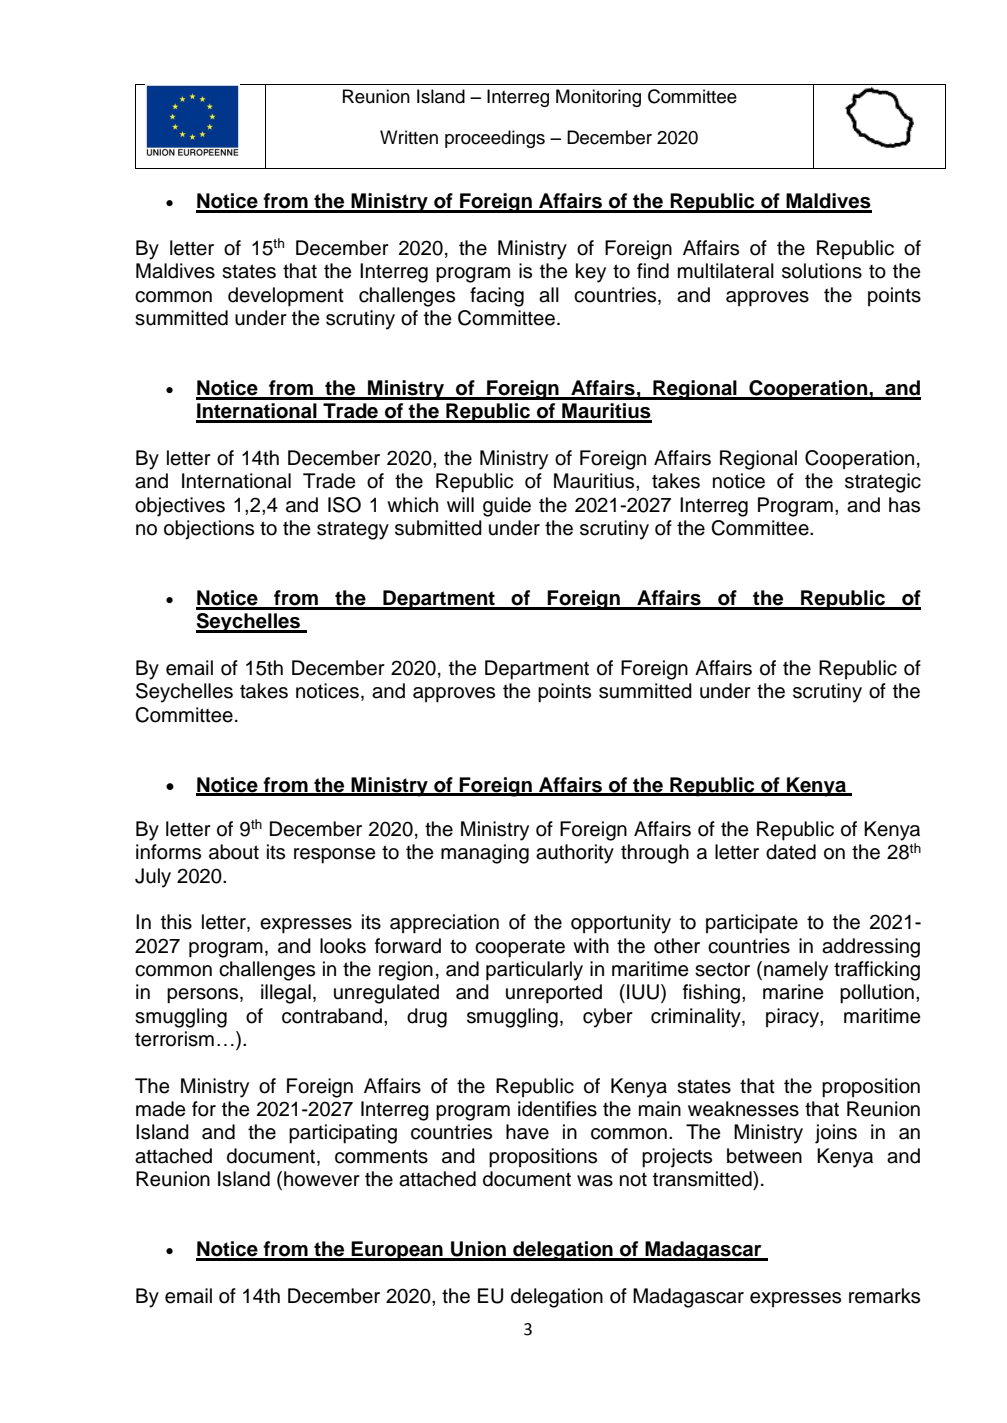  What do you see at coordinates (791, 852) in the image?
I see `dated` at bounding box center [791, 852].
